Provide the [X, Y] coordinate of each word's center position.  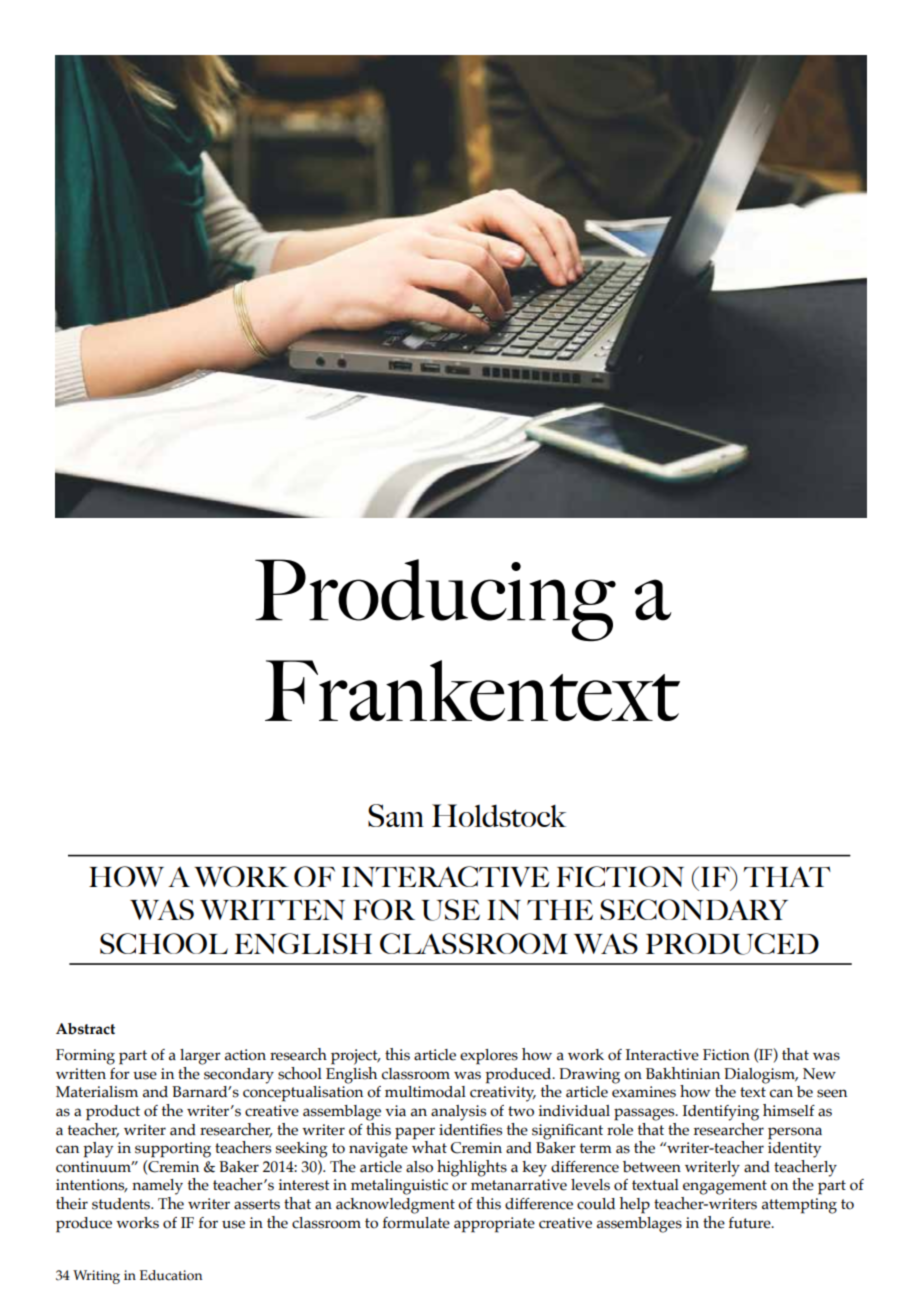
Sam [396, 815]
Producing [435, 600]
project [355, 1057]
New [819, 1074]
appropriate [494, 1225]
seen [832, 1093]
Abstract [85, 1029]
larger [200, 1057]
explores [489, 1057]
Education [171, 1275]
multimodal [425, 1092]
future [751, 1223]
